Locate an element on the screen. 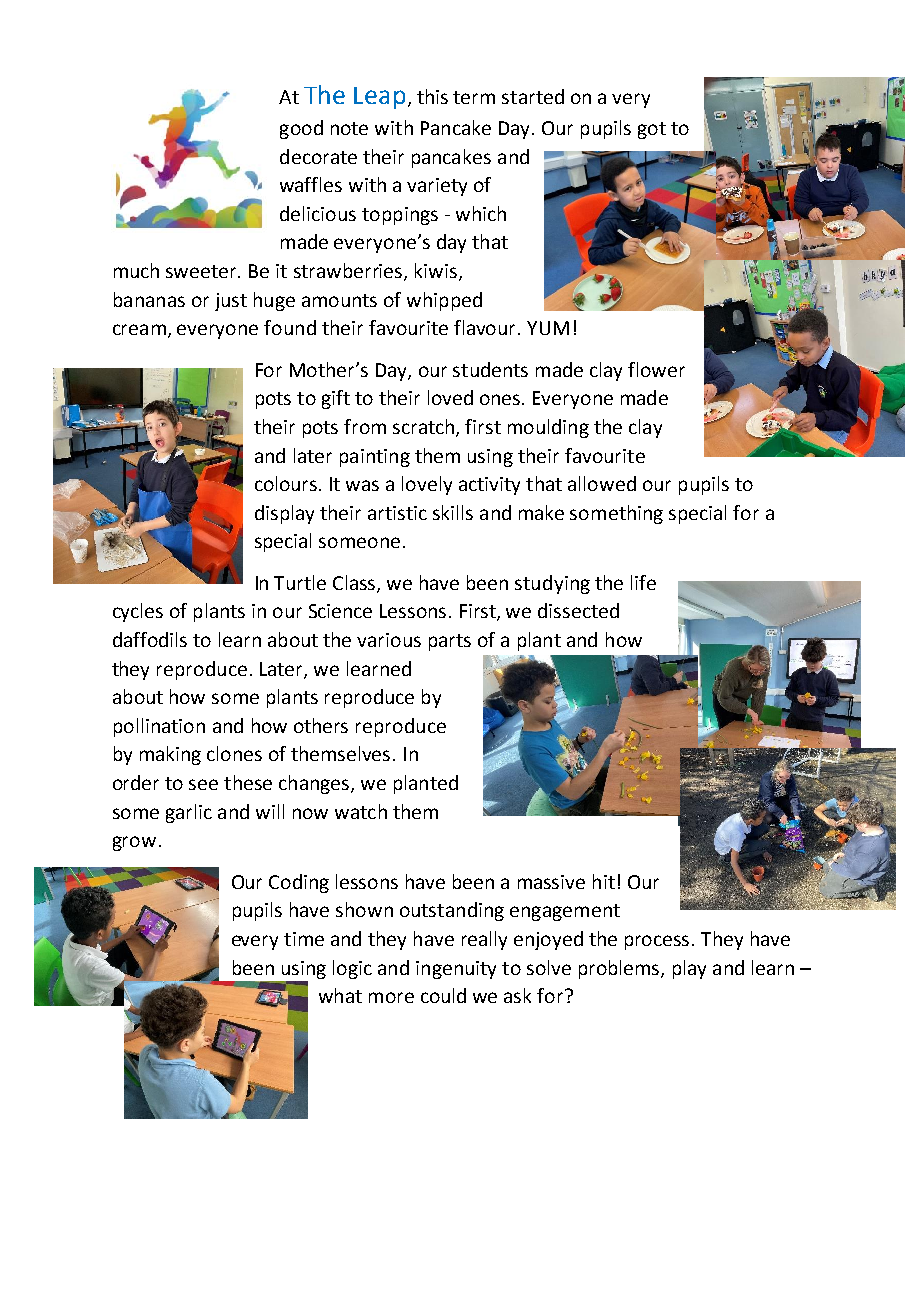 This screenshot has width=924, height=1308. cycles is located at coordinates (138, 612).
